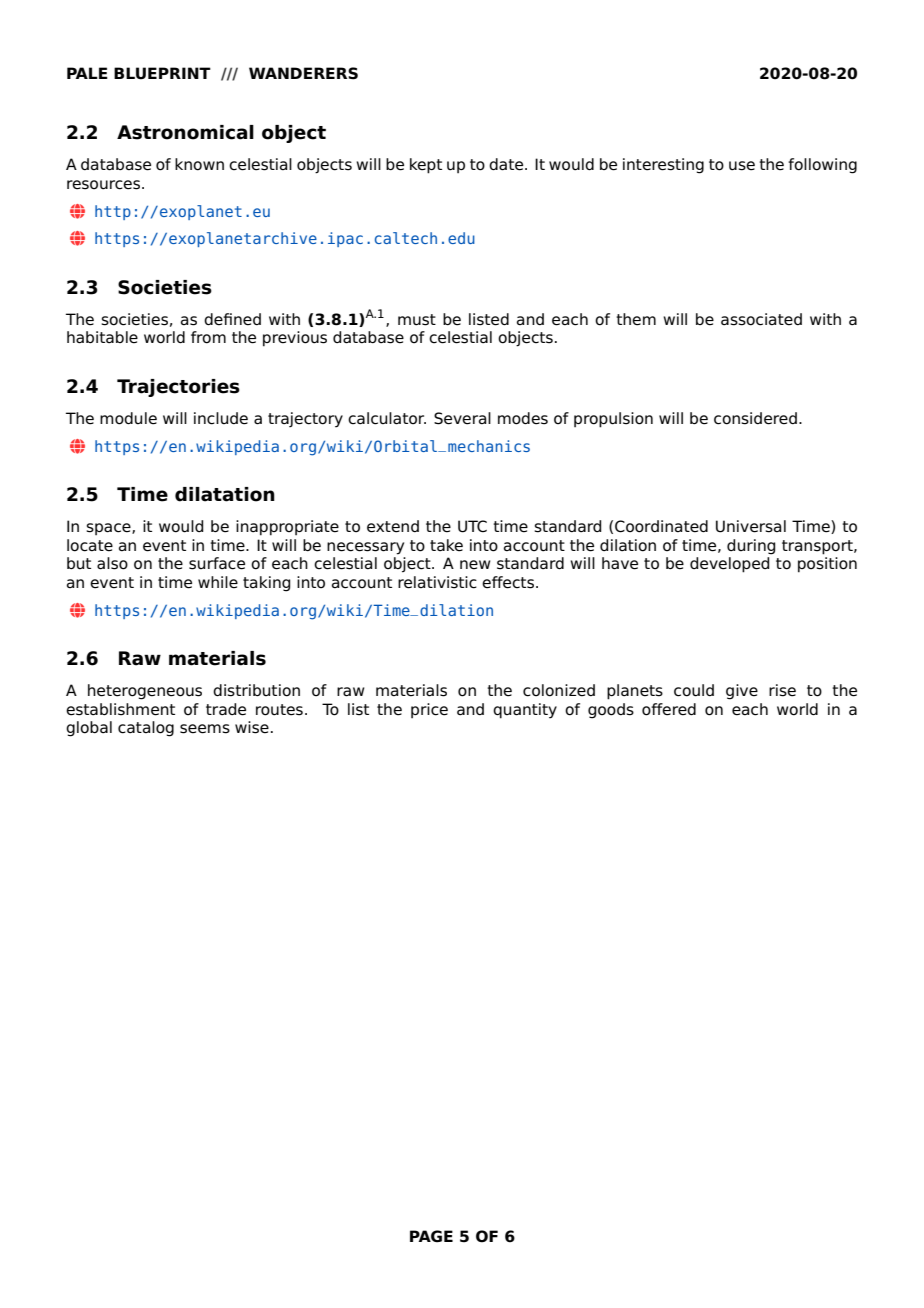 This page has height=1308, width=924. Describe the element at coordinates (426, 166) in the page. I see `kept` at that location.
